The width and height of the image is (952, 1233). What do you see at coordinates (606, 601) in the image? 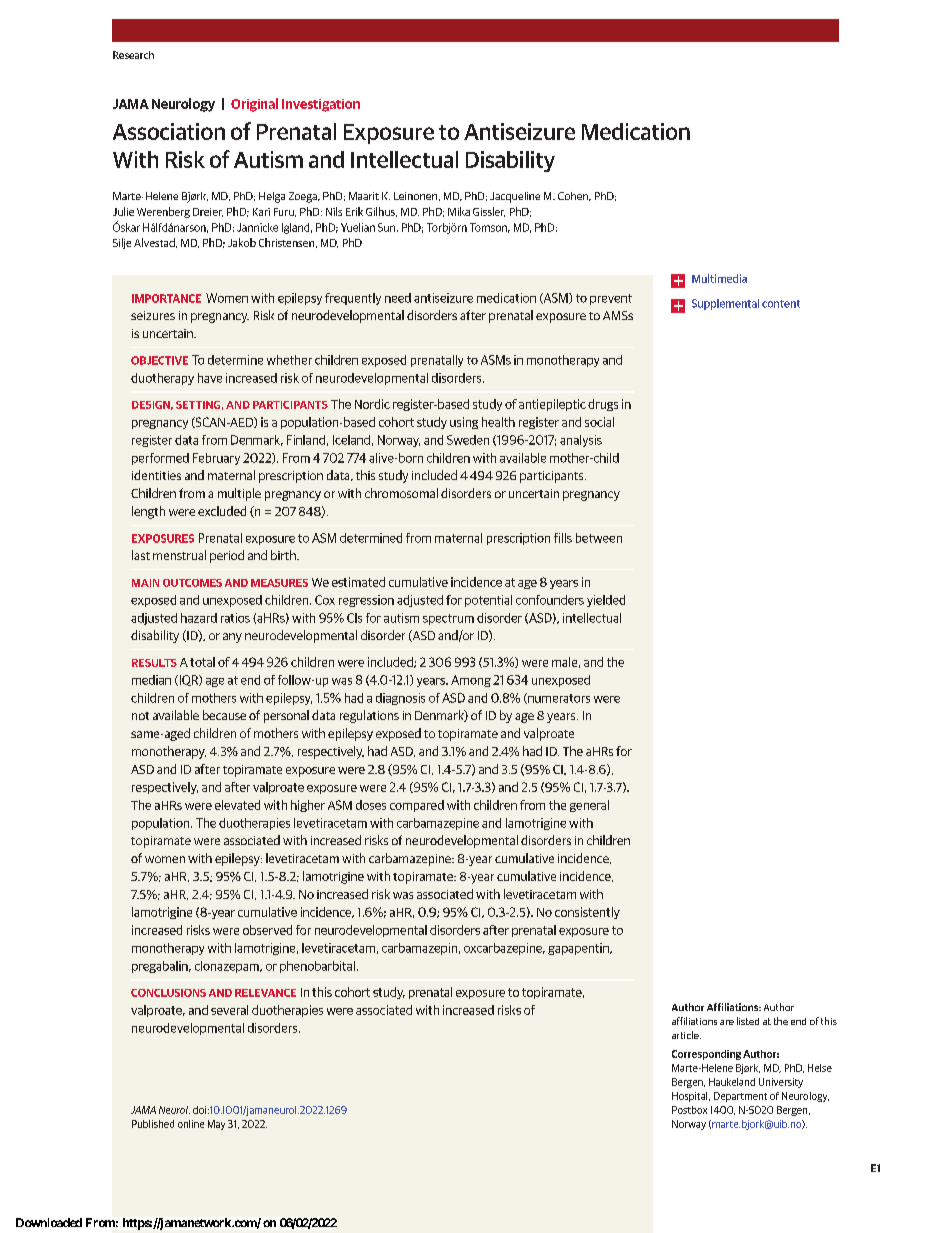
I see `yielded` at bounding box center [606, 601].
